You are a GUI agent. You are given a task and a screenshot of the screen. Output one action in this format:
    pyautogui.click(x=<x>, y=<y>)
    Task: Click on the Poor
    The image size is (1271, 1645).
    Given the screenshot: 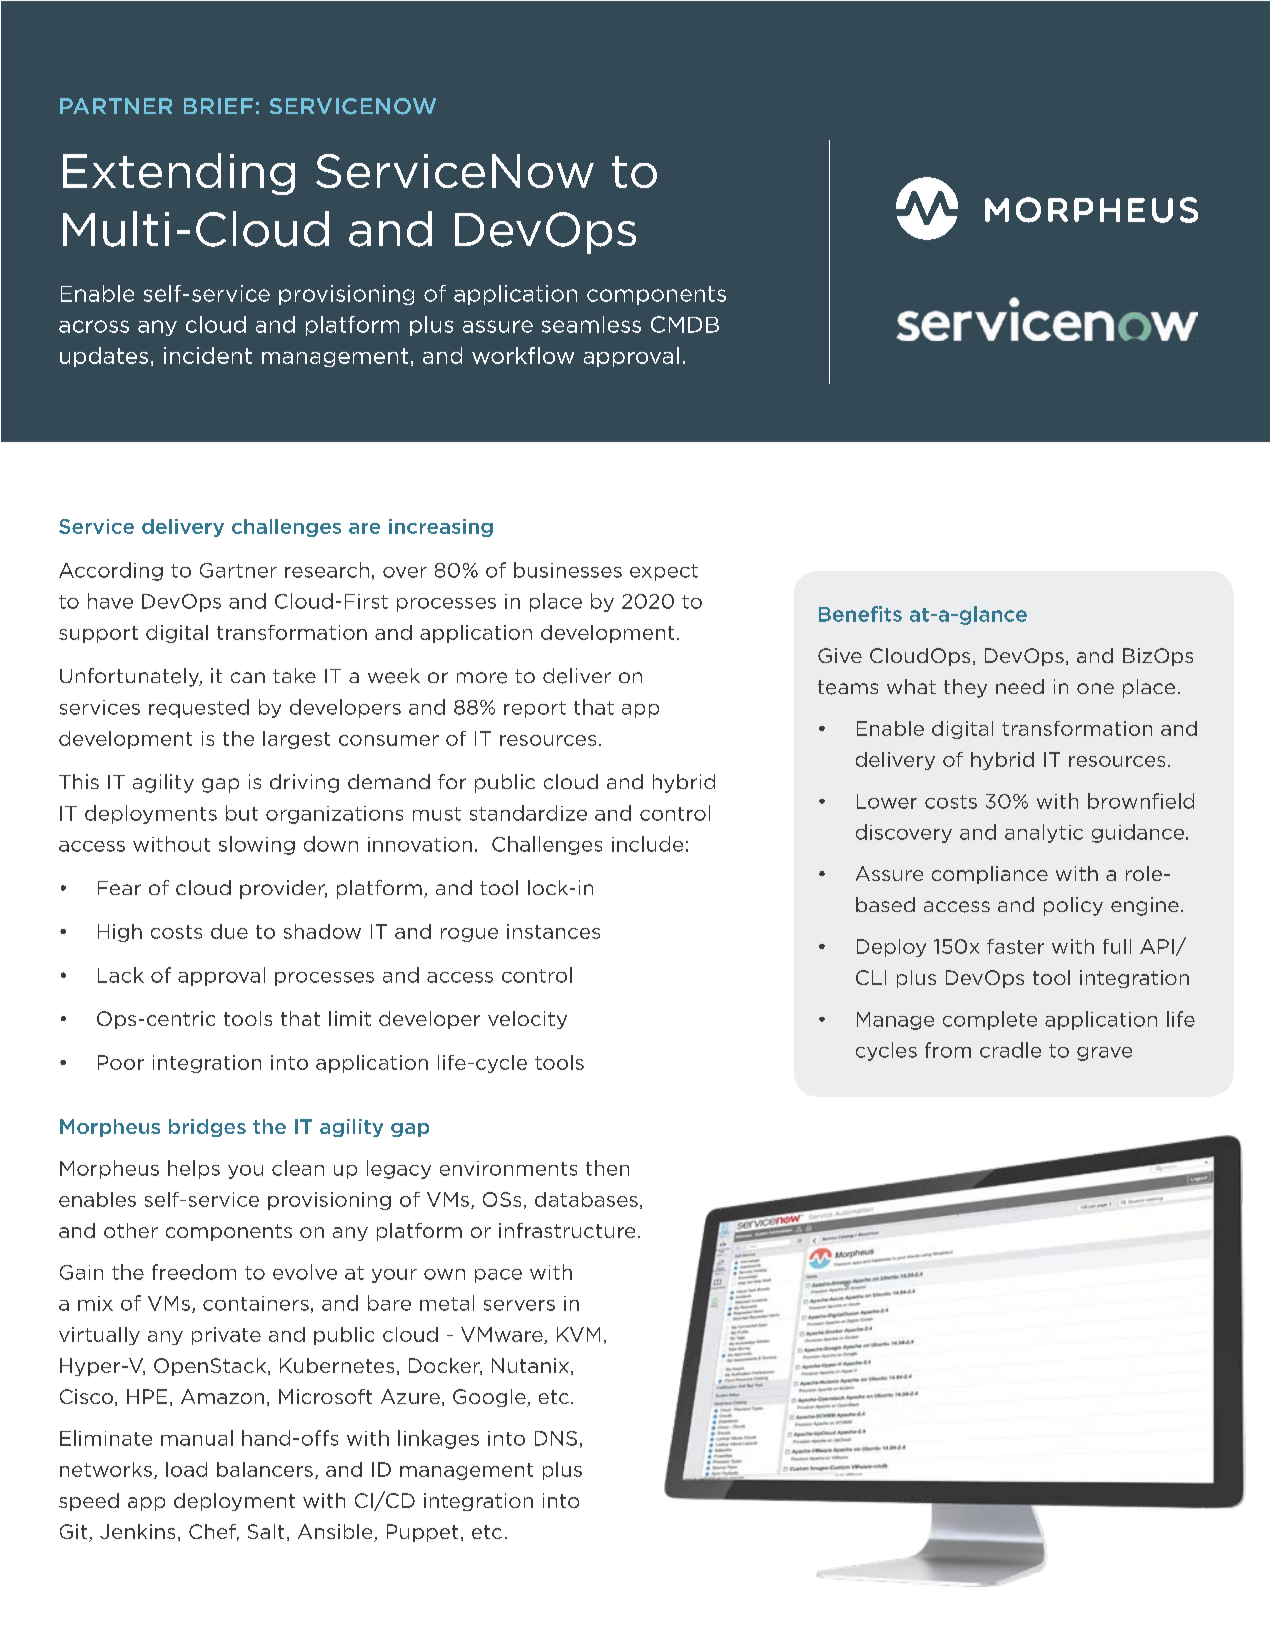 What is the action you would take?
    pyautogui.click(x=121, y=1062)
